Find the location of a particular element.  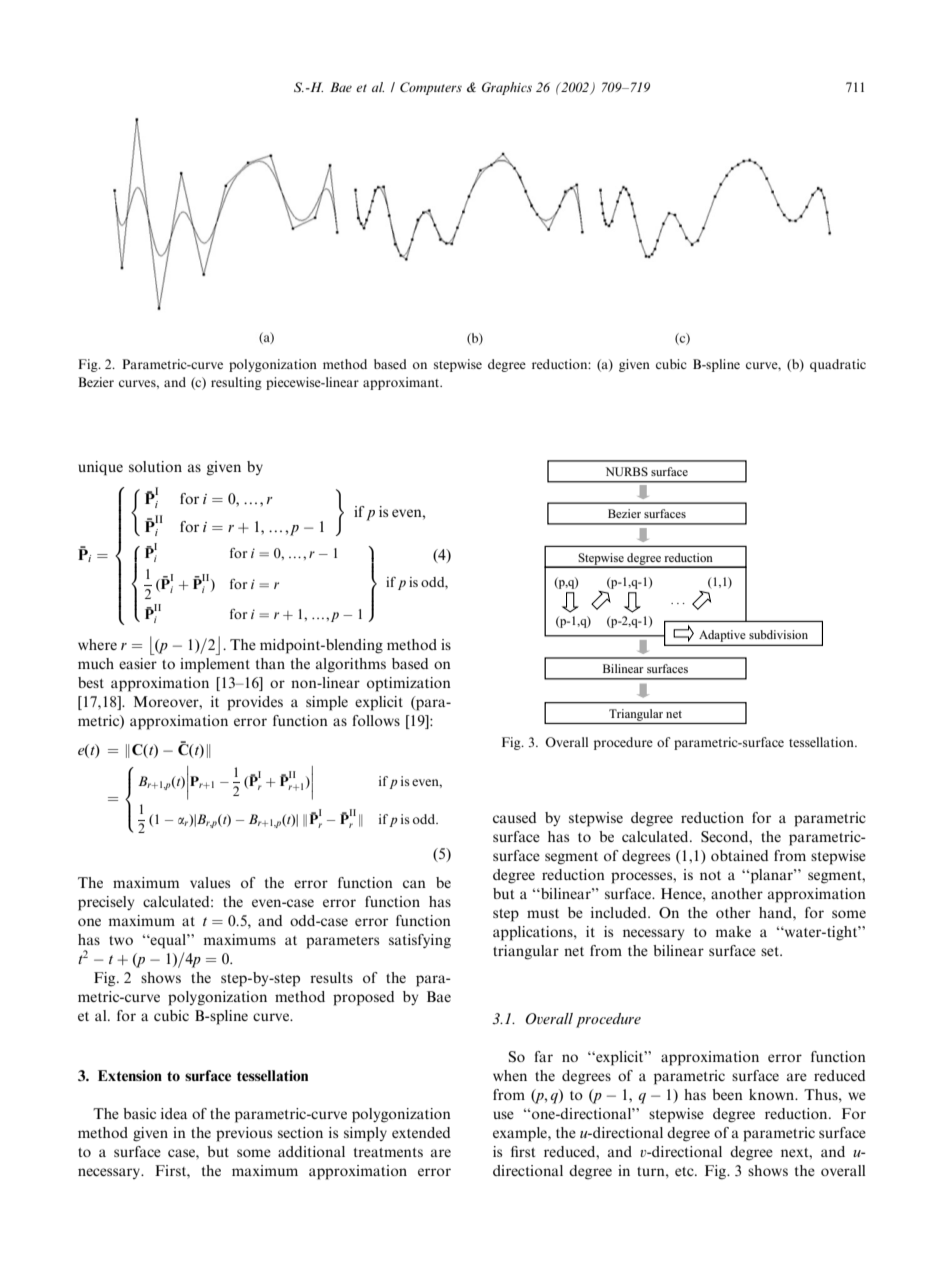

extended is located at coordinates (421, 1132).
